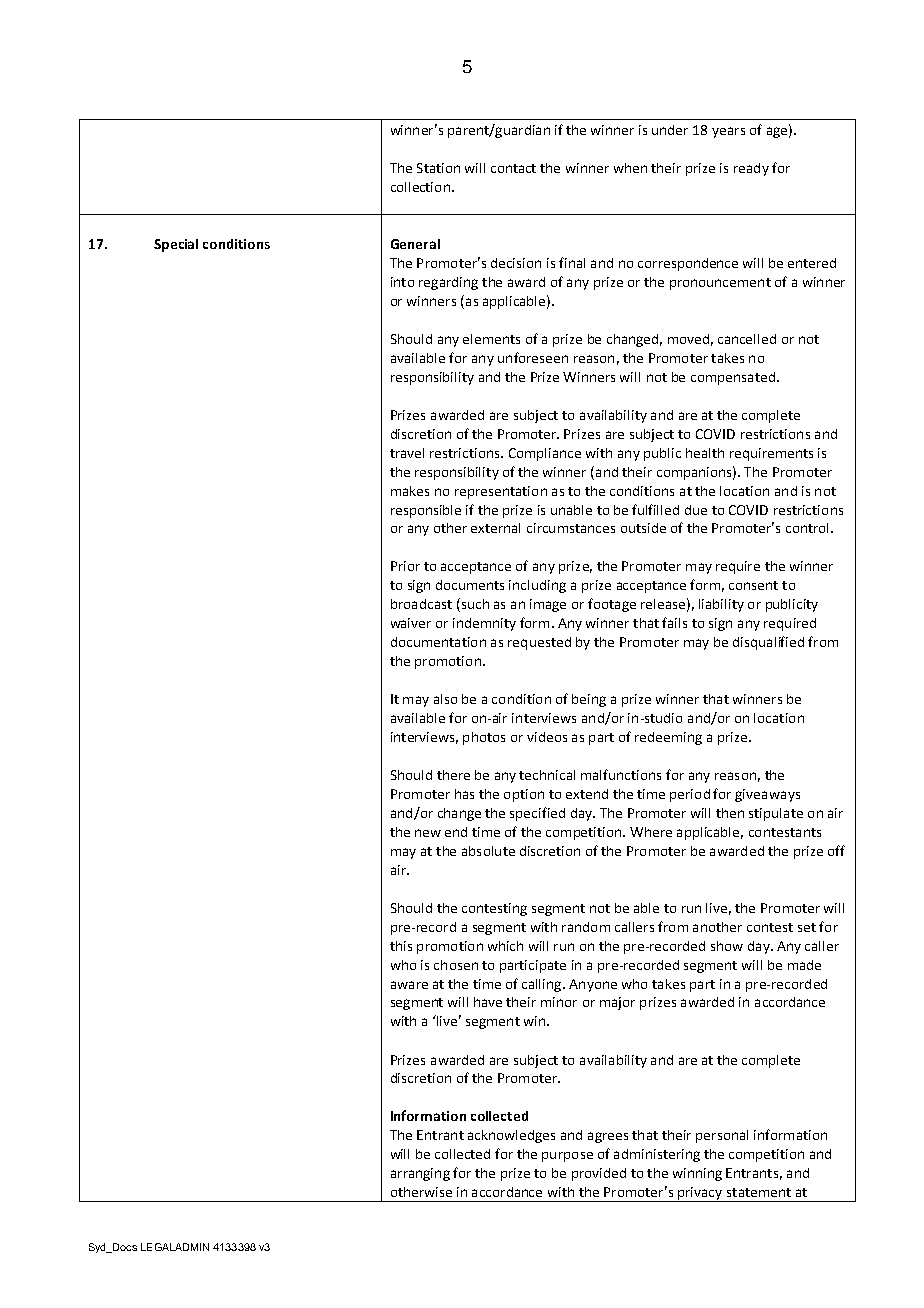  What do you see at coordinates (511, 1136) in the image?
I see `acknowledges` at bounding box center [511, 1136].
